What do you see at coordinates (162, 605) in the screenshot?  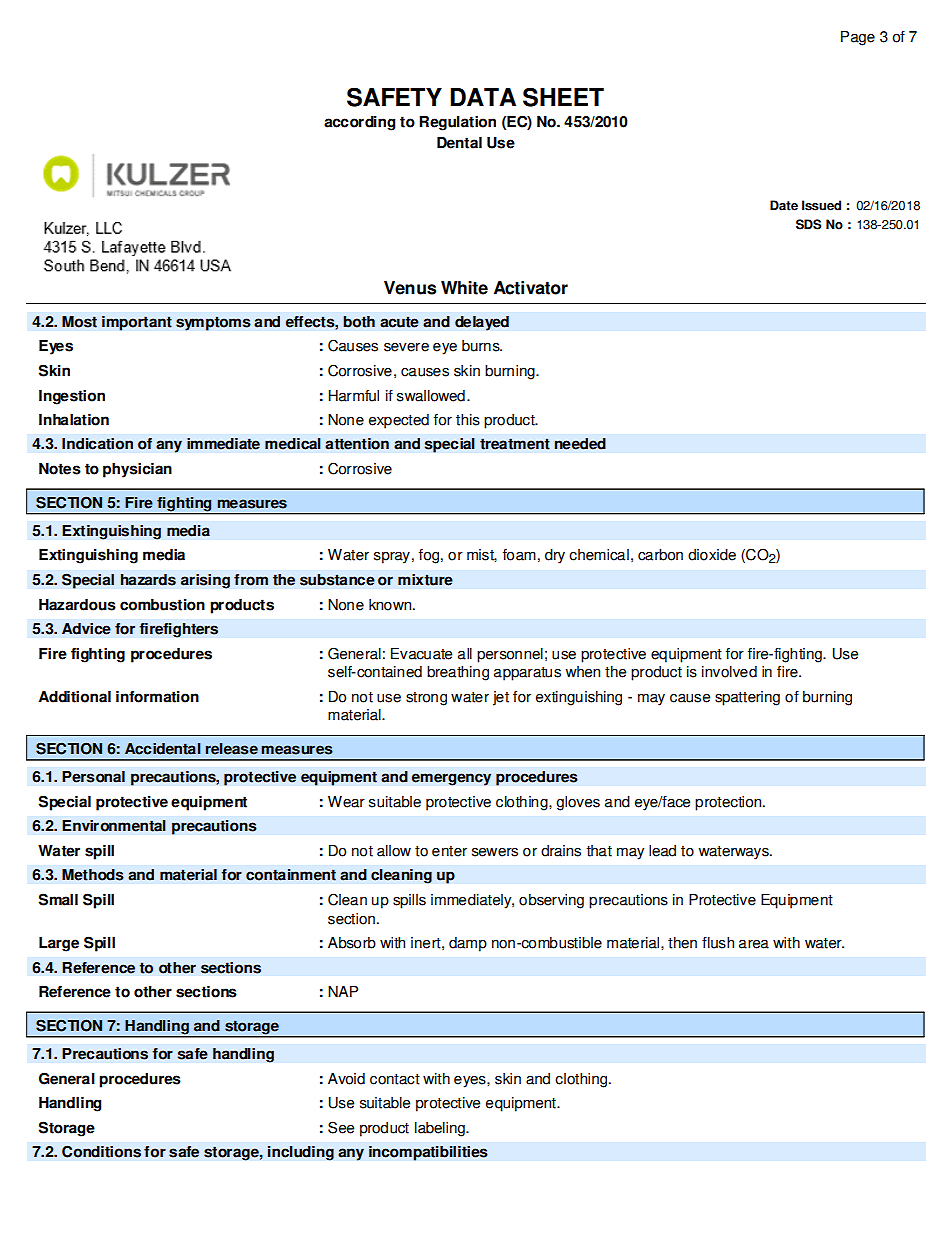 I see `combustion` at bounding box center [162, 605].
